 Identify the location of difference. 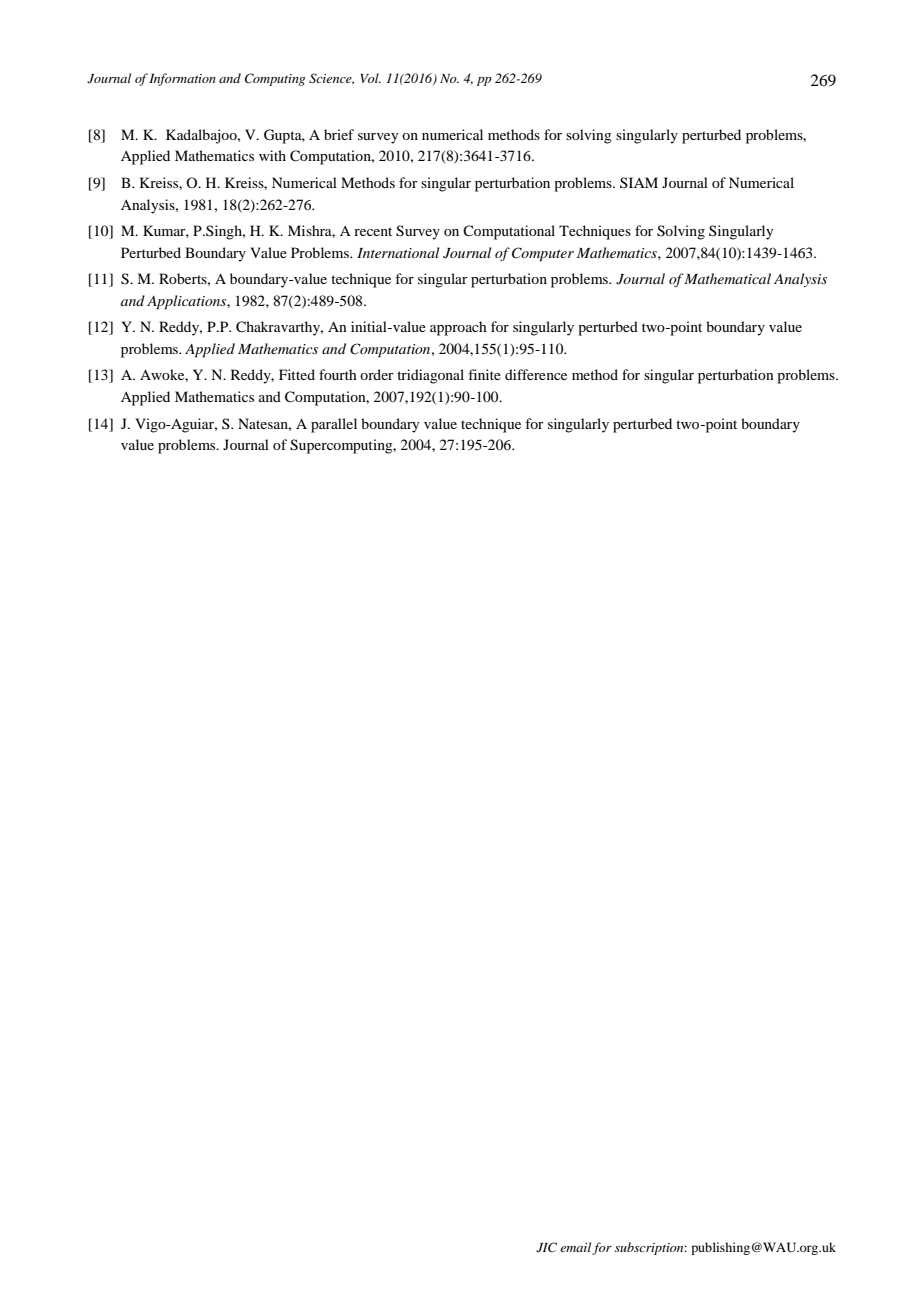
(536, 374).
